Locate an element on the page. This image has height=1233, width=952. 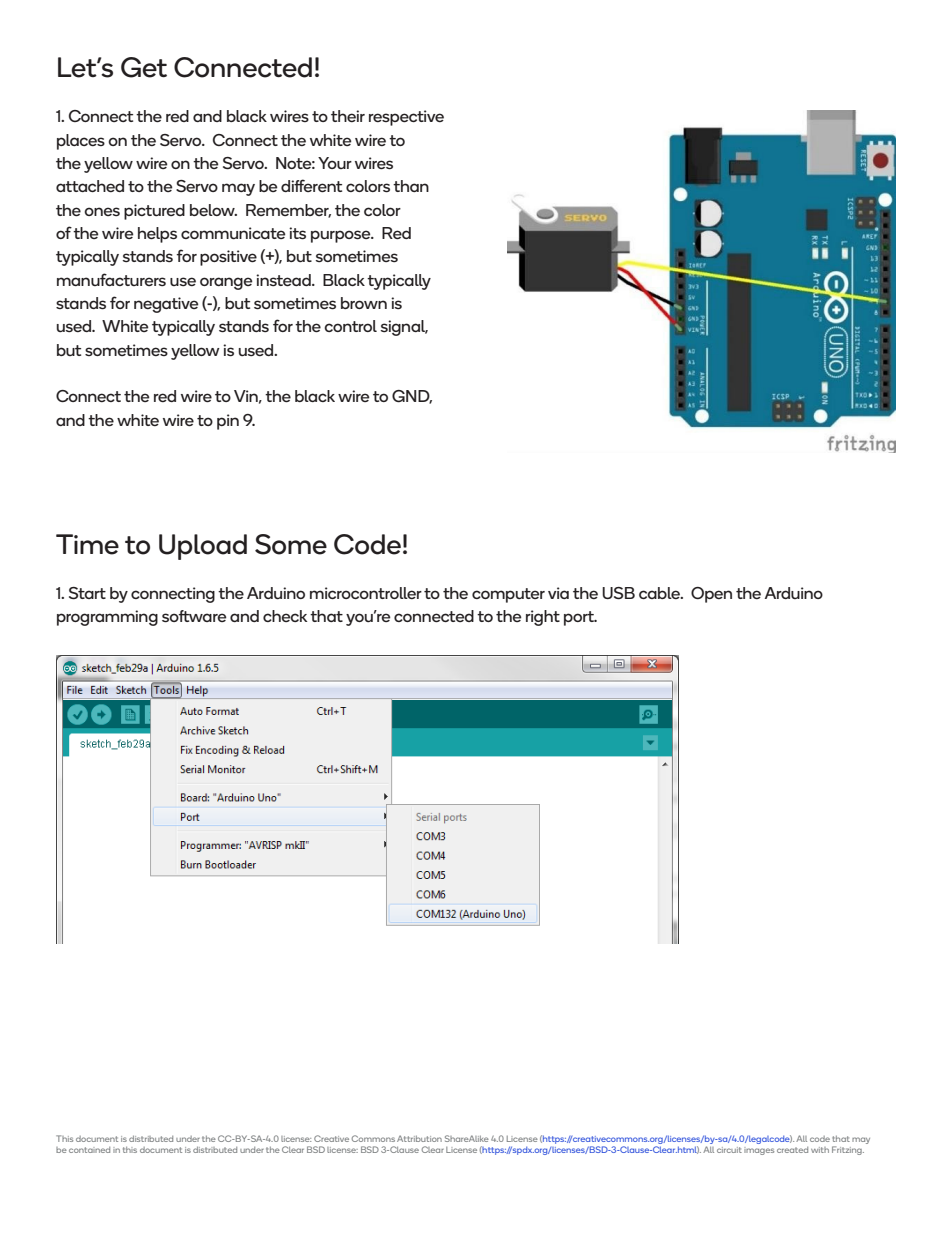
images is located at coordinates (759, 1151).
